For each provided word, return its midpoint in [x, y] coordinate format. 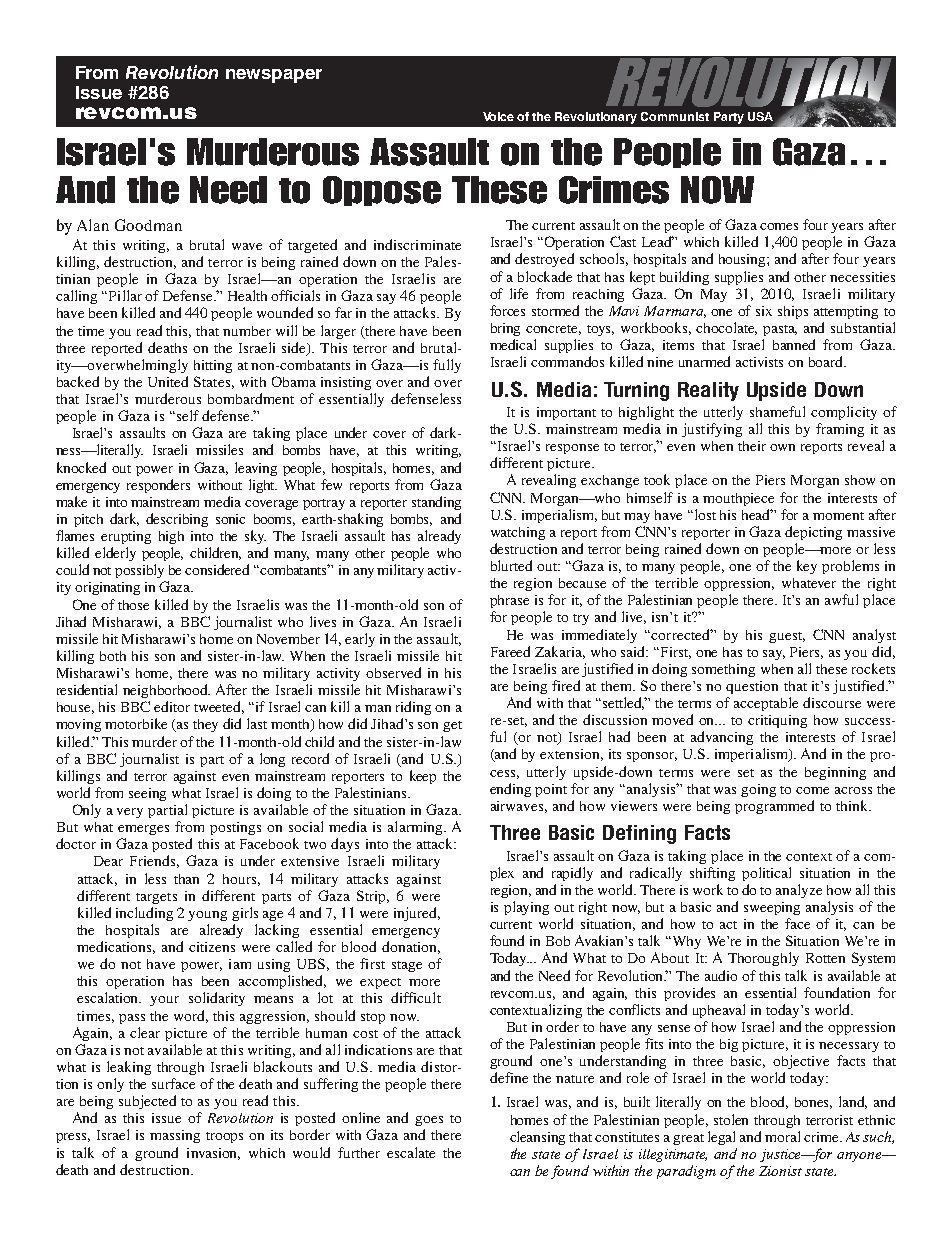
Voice [498, 116]
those [133, 605]
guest [787, 637]
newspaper [274, 76]
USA [760, 116]
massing [175, 1136]
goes [429, 1121]
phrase [509, 601]
